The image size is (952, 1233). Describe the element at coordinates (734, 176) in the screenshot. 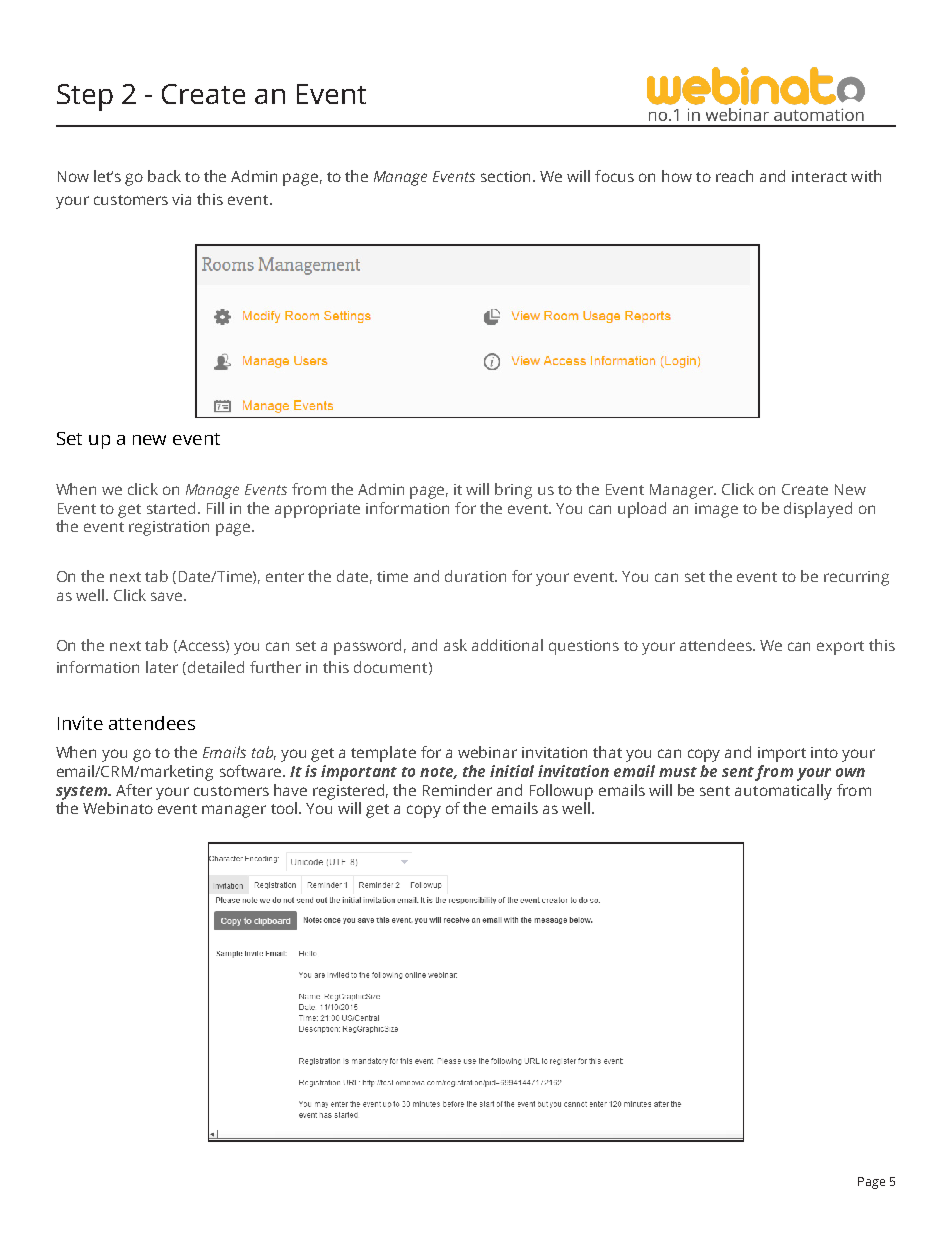

I see `reach` at that location.
